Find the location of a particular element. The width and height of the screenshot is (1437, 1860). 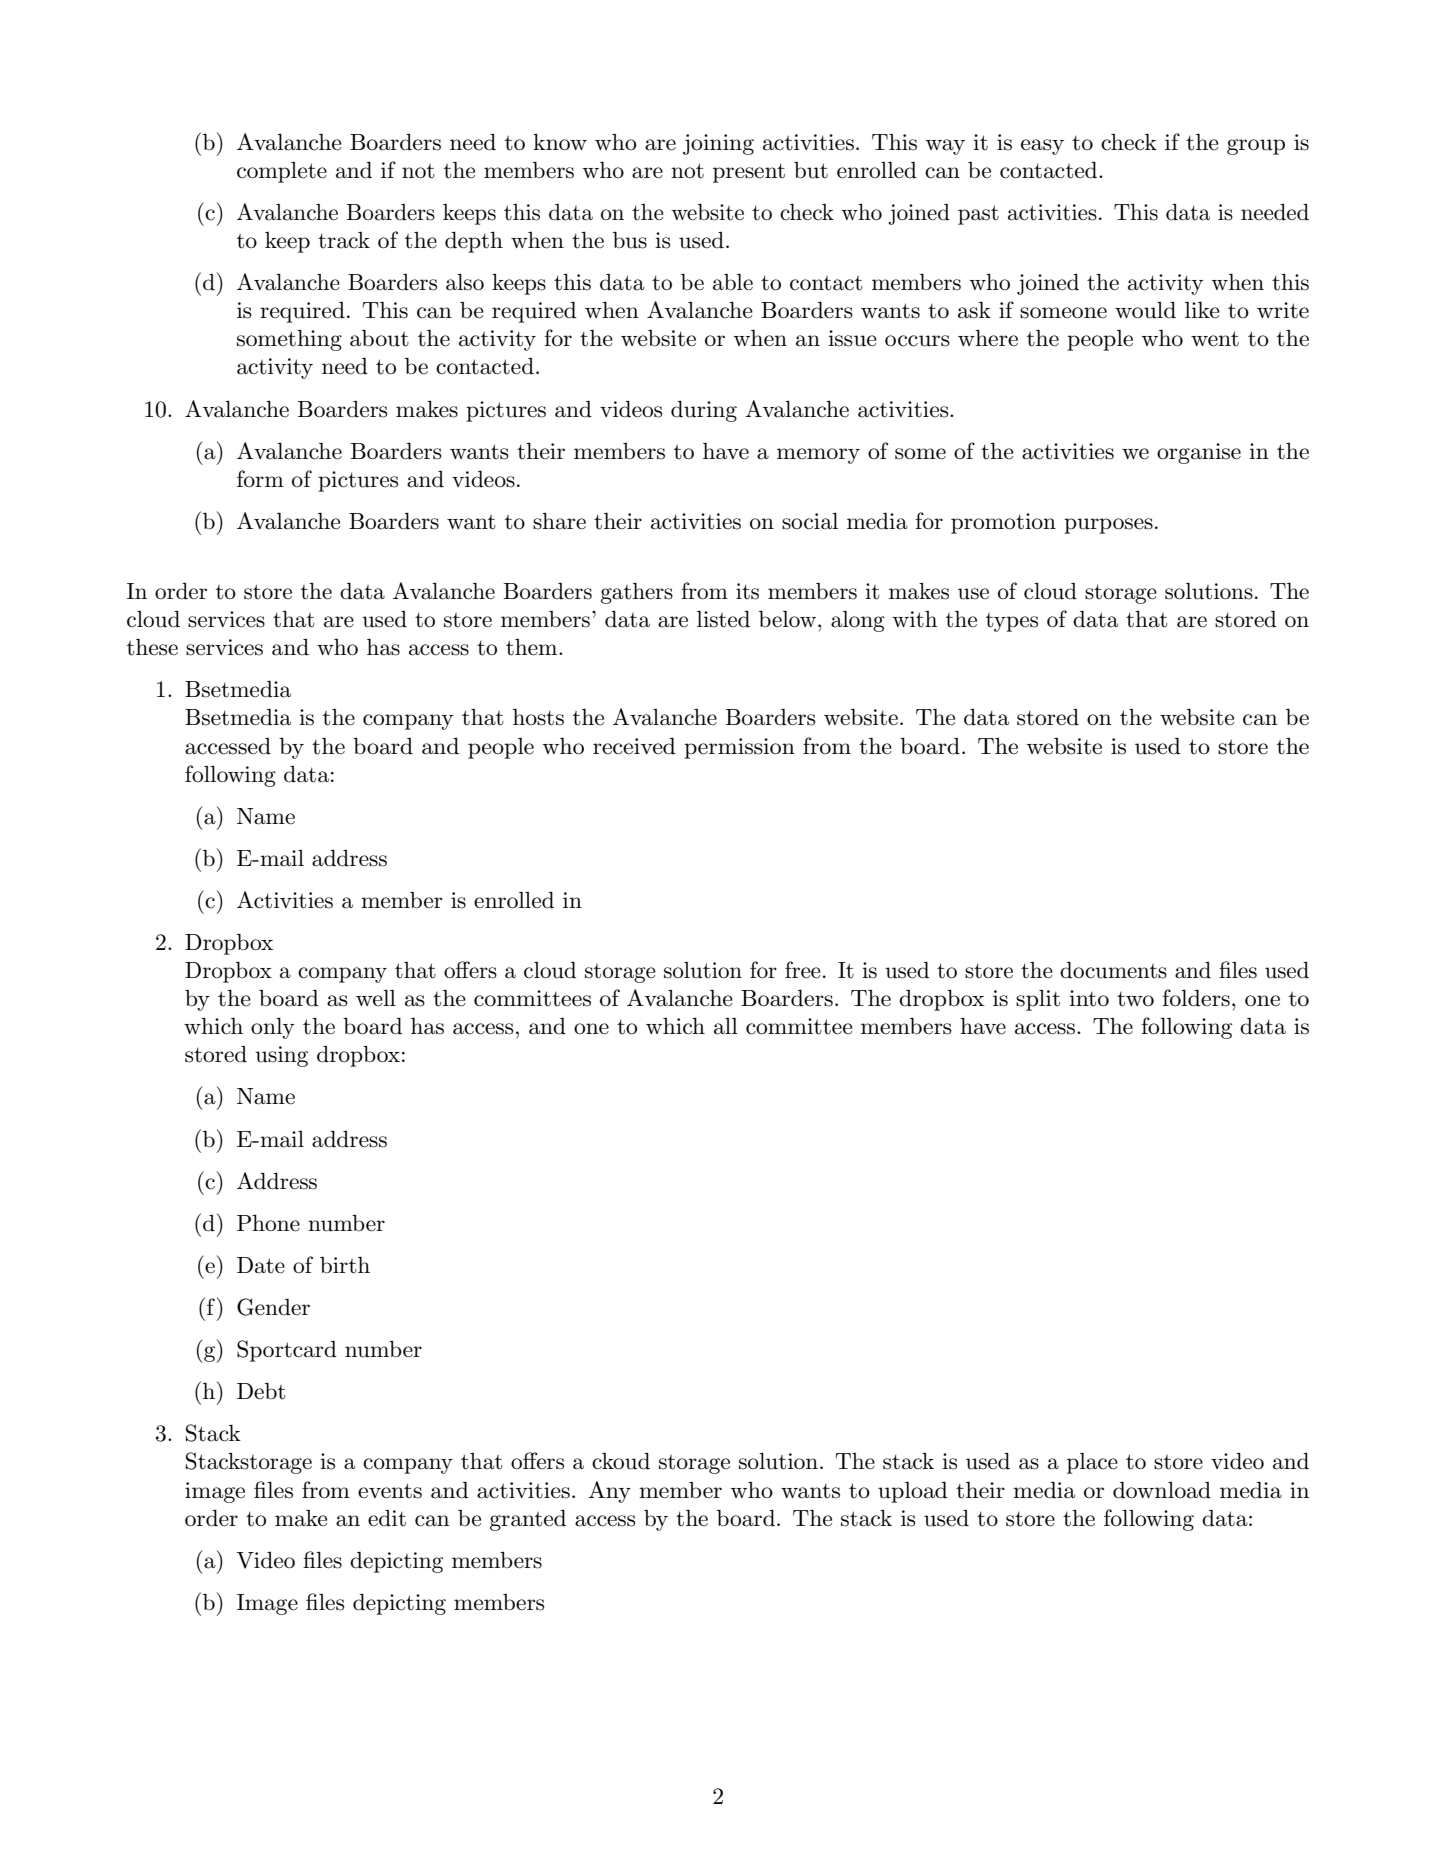

upload is located at coordinates (913, 1492).
